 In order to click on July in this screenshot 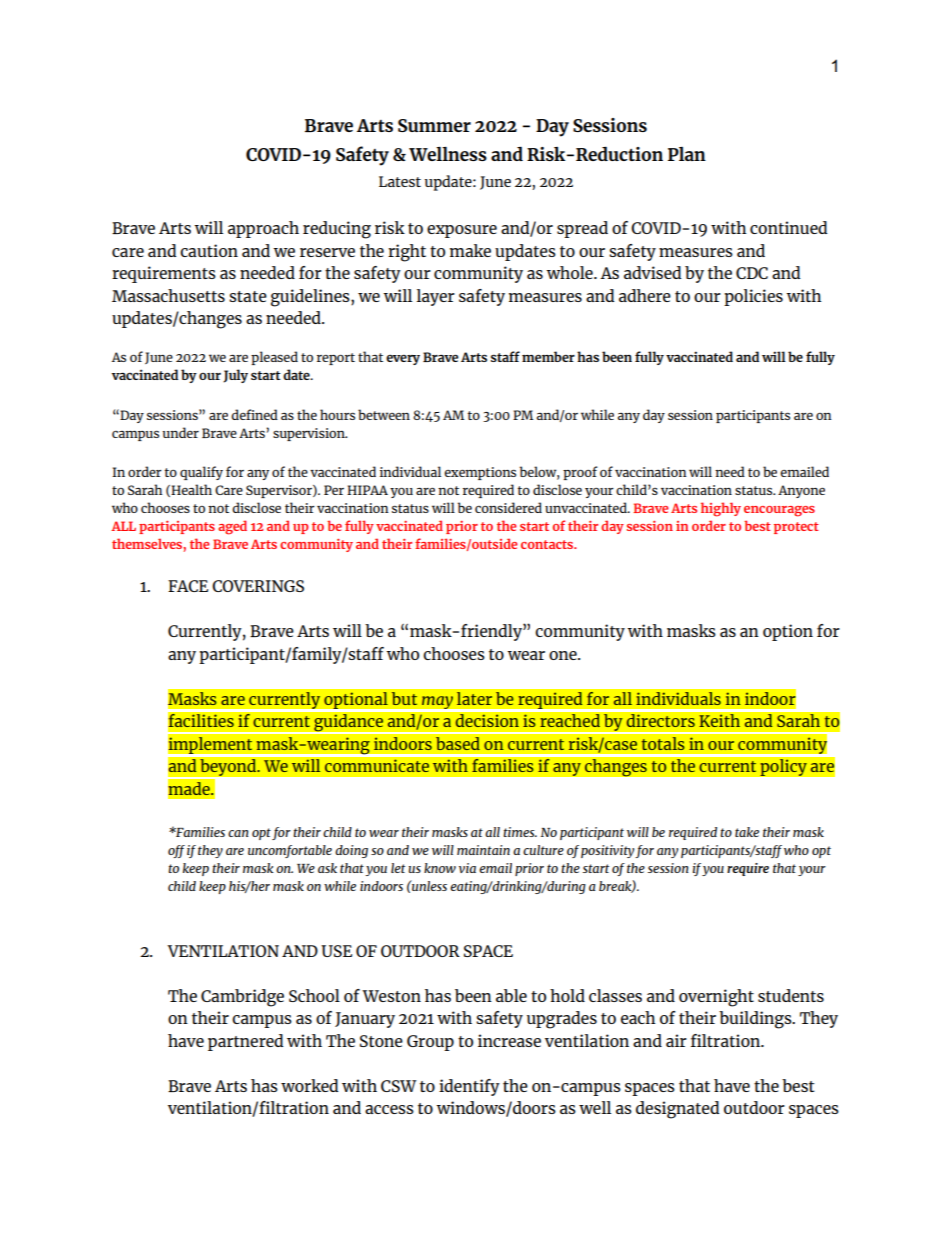, I will do `click(235, 376)`.
